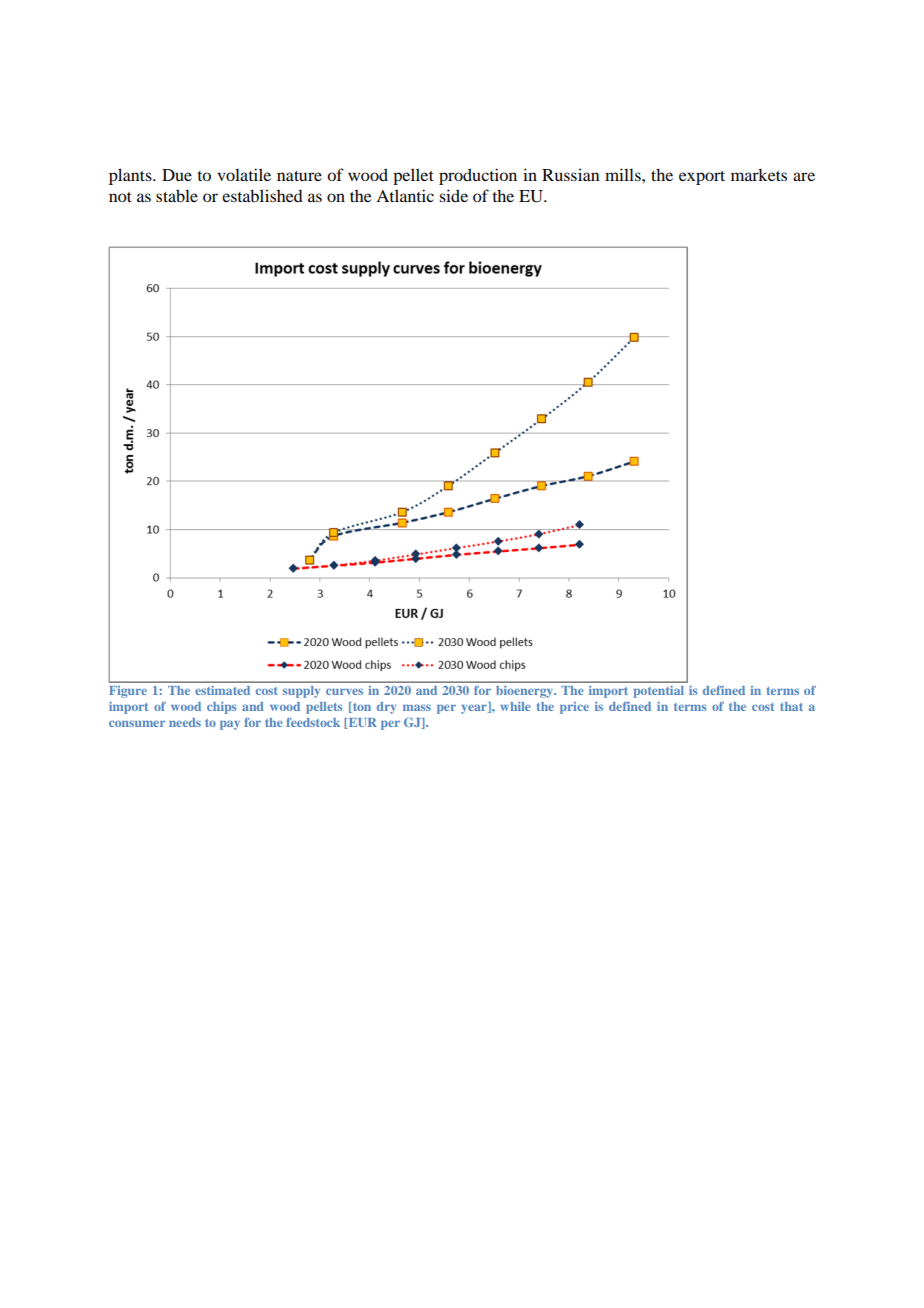 The height and width of the screenshot is (1308, 924). Describe the element at coordinates (128, 692) in the screenshot. I see `Figure` at that location.
